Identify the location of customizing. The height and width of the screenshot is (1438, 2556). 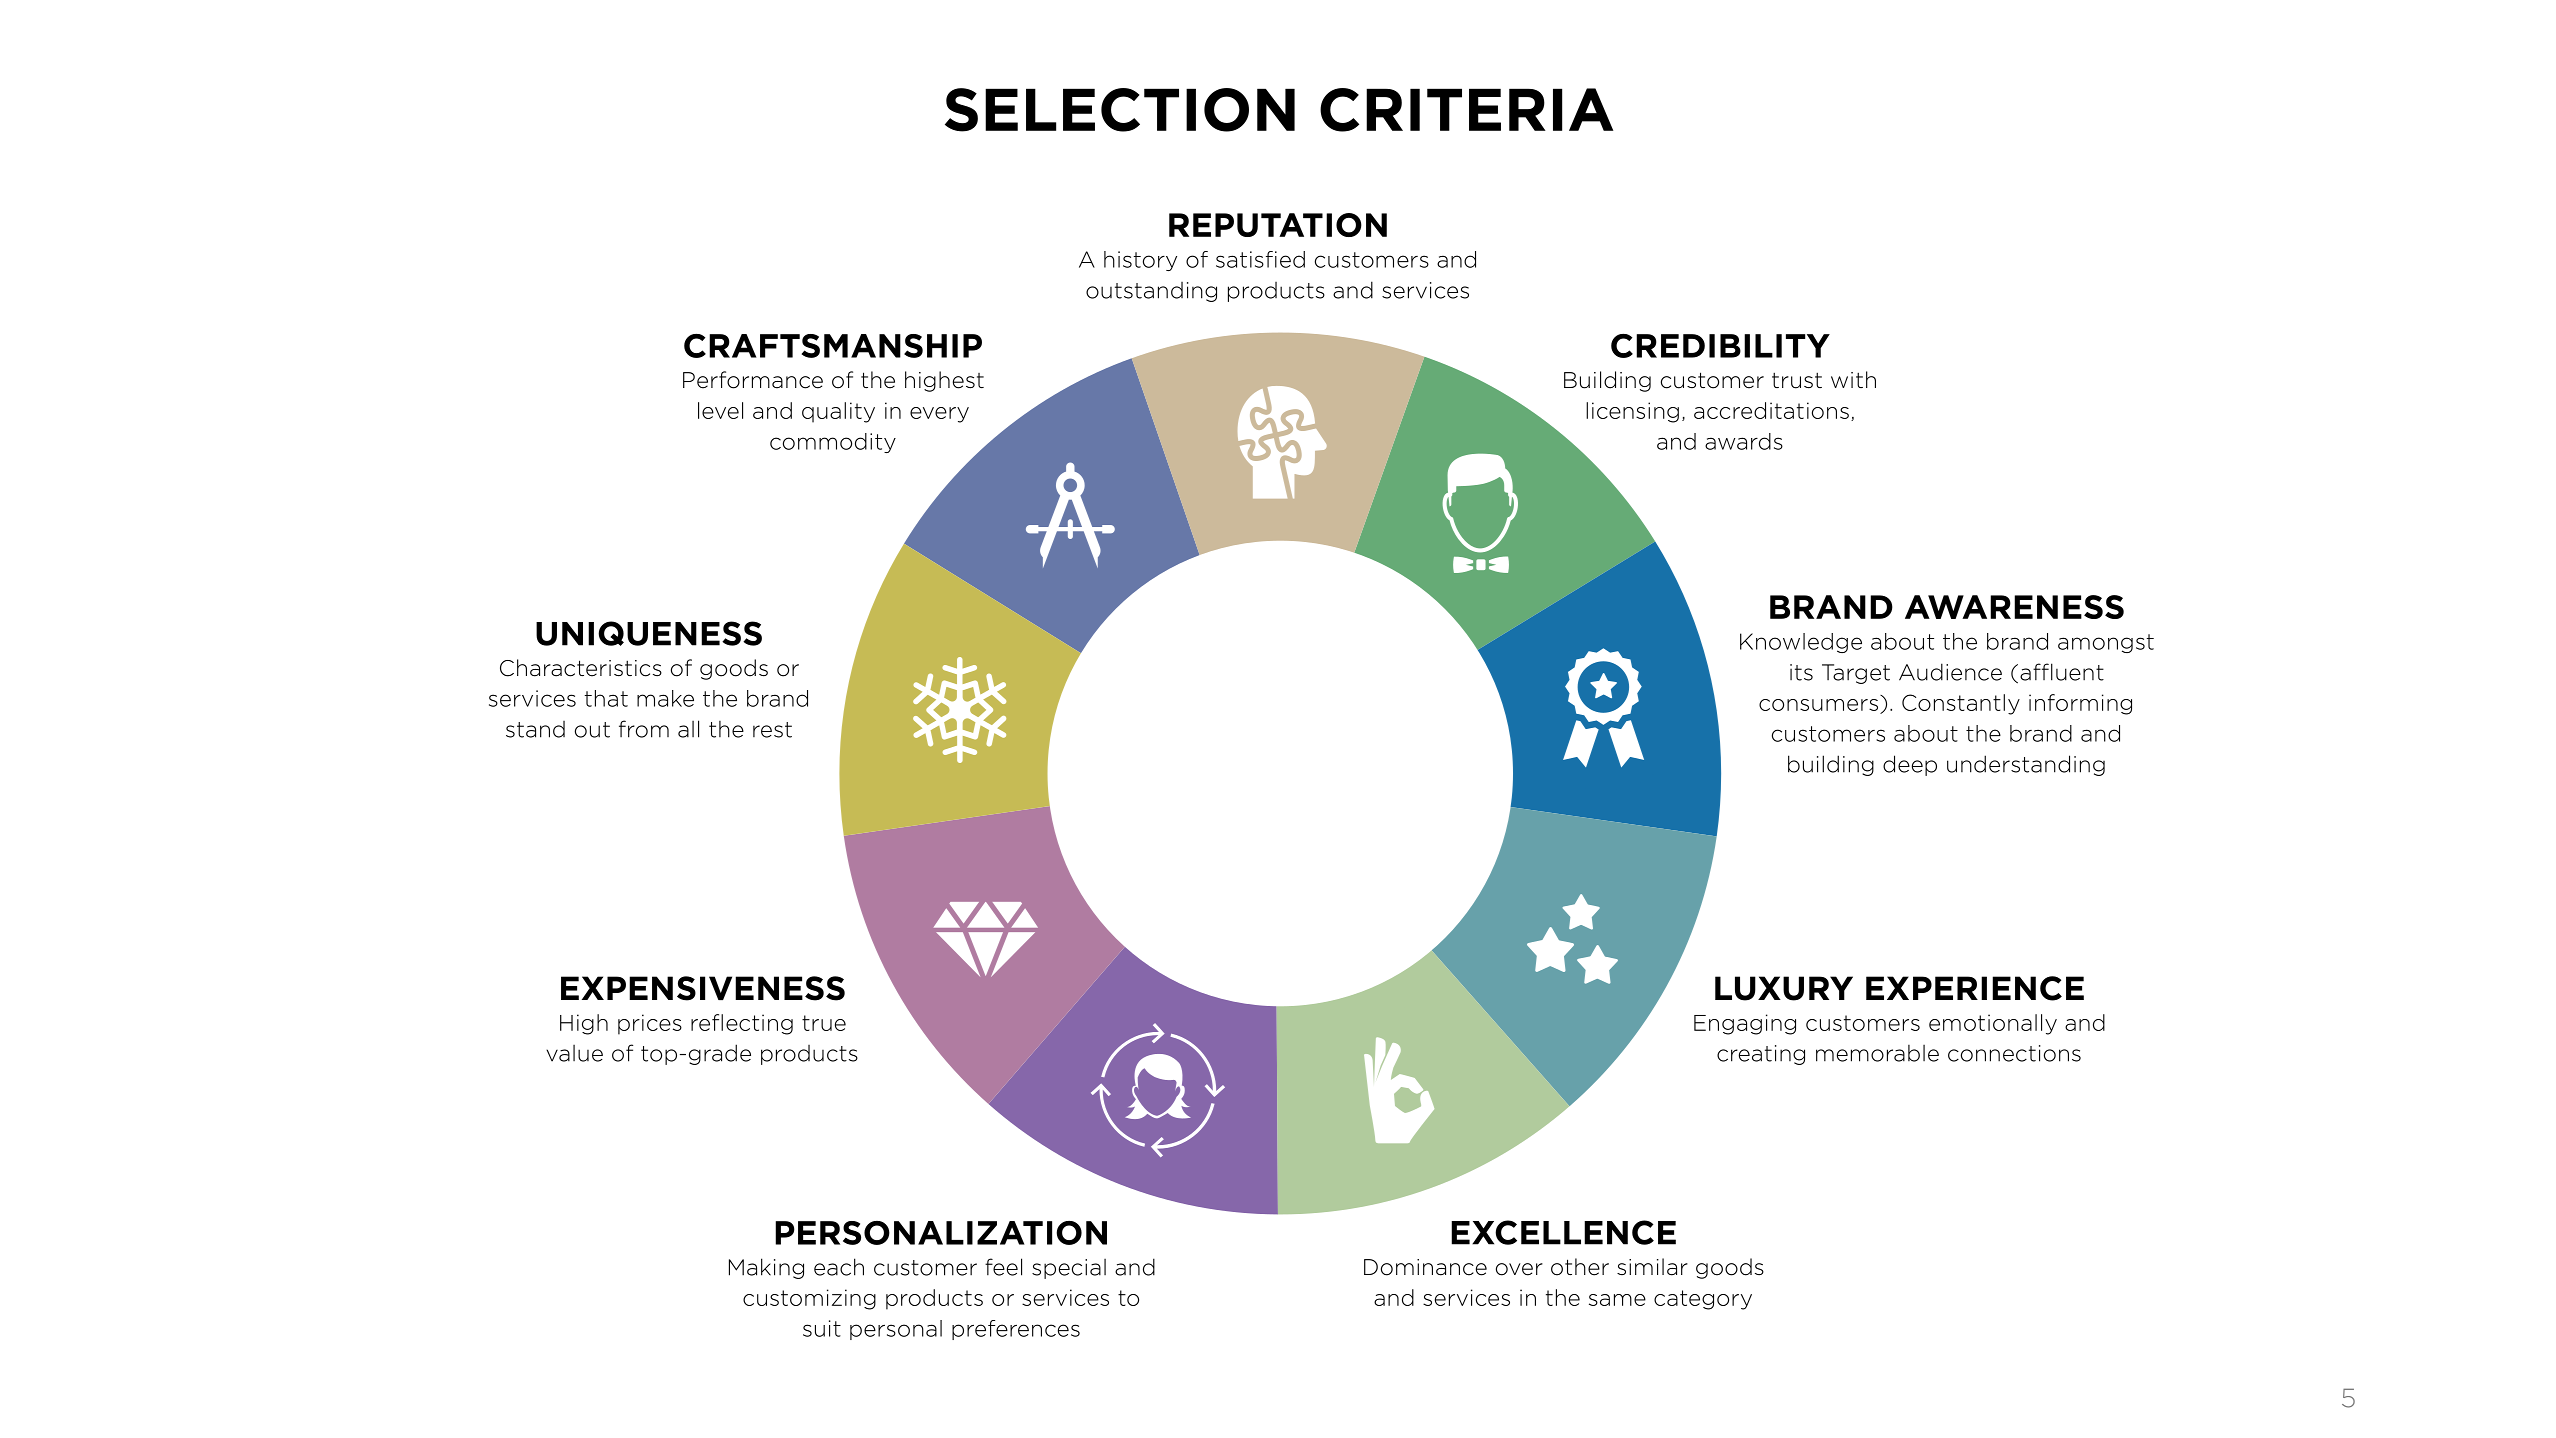
(809, 1299).
